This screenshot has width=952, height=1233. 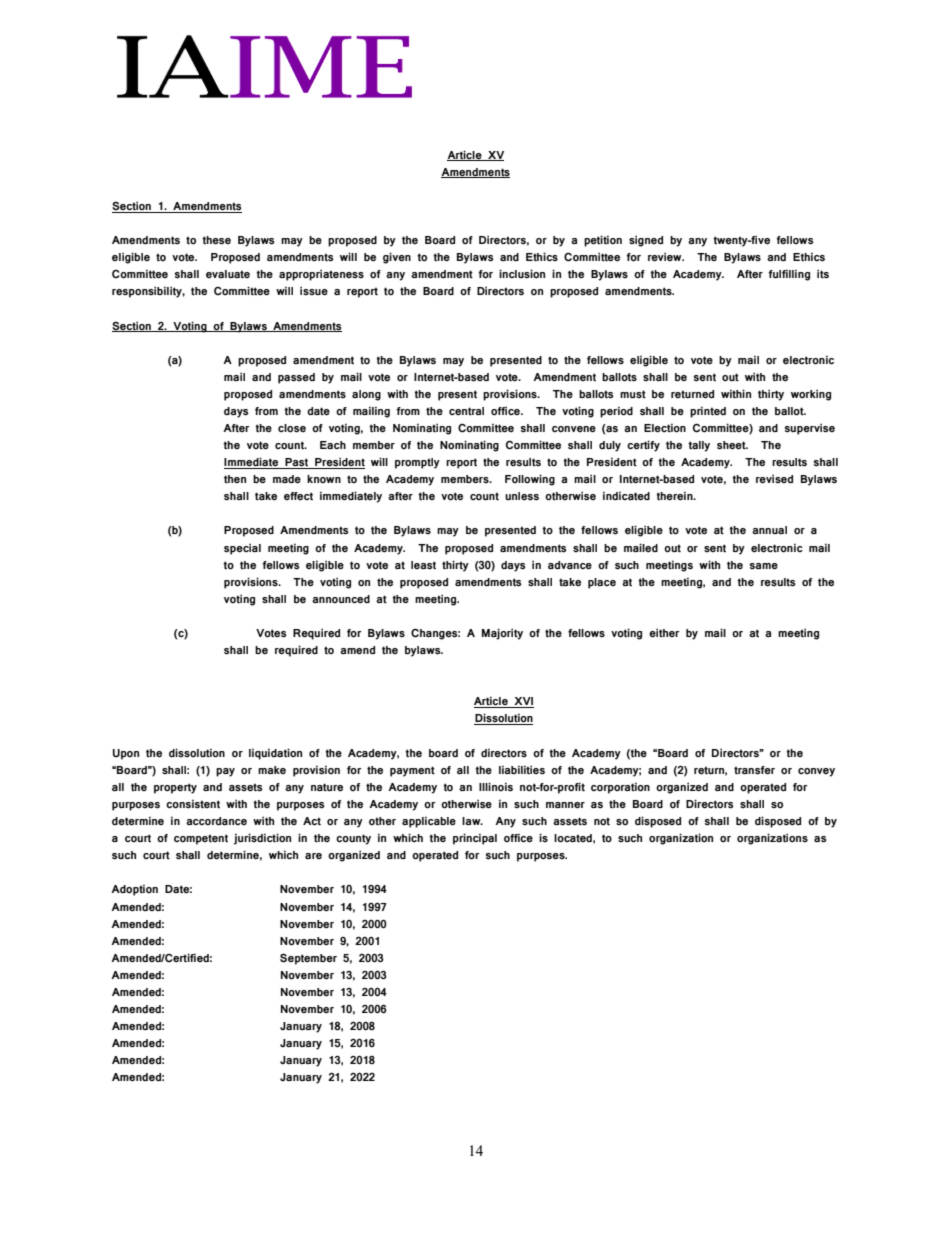 I want to click on property, so click(x=175, y=788).
